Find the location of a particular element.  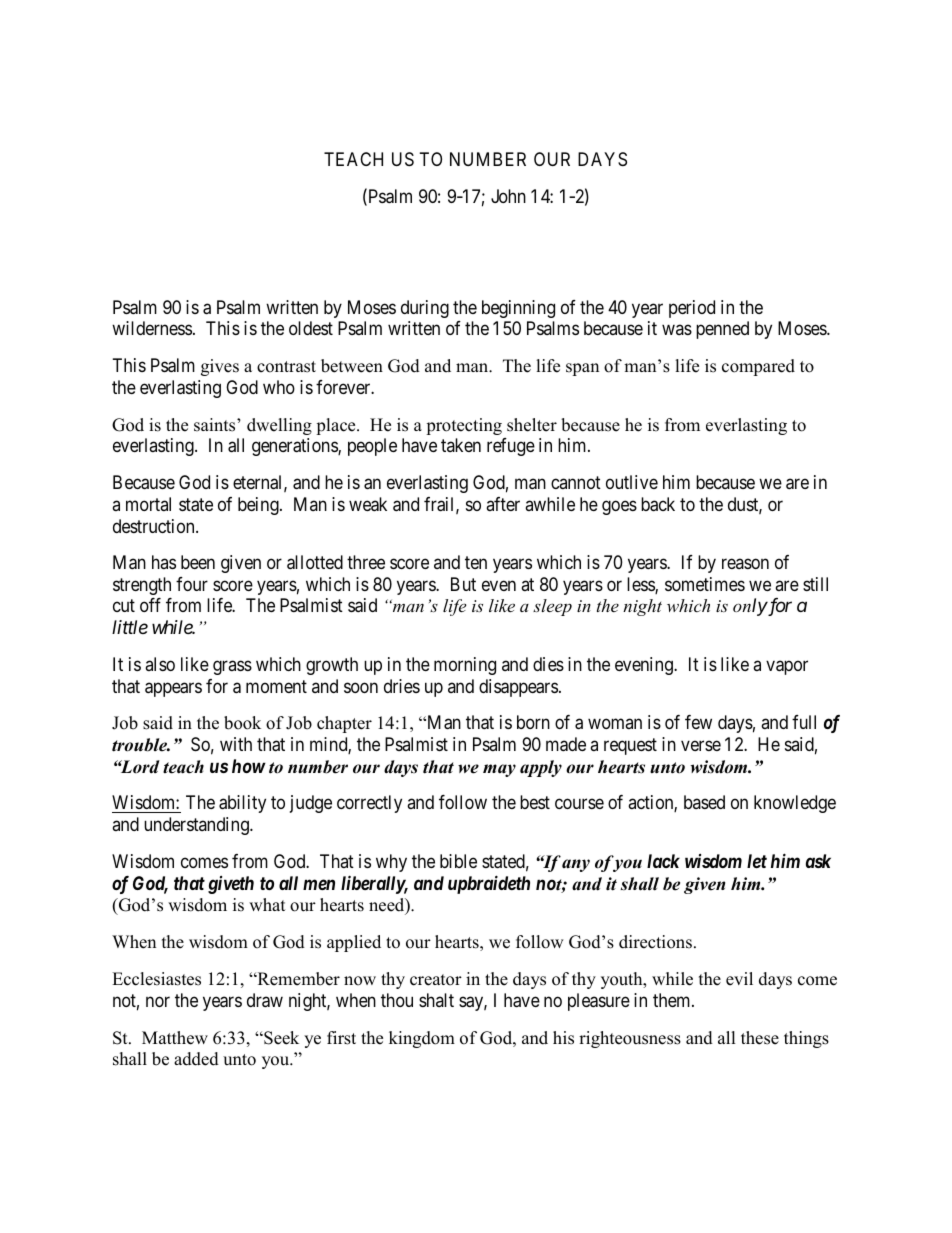

understanding is located at coordinates (197, 826).
